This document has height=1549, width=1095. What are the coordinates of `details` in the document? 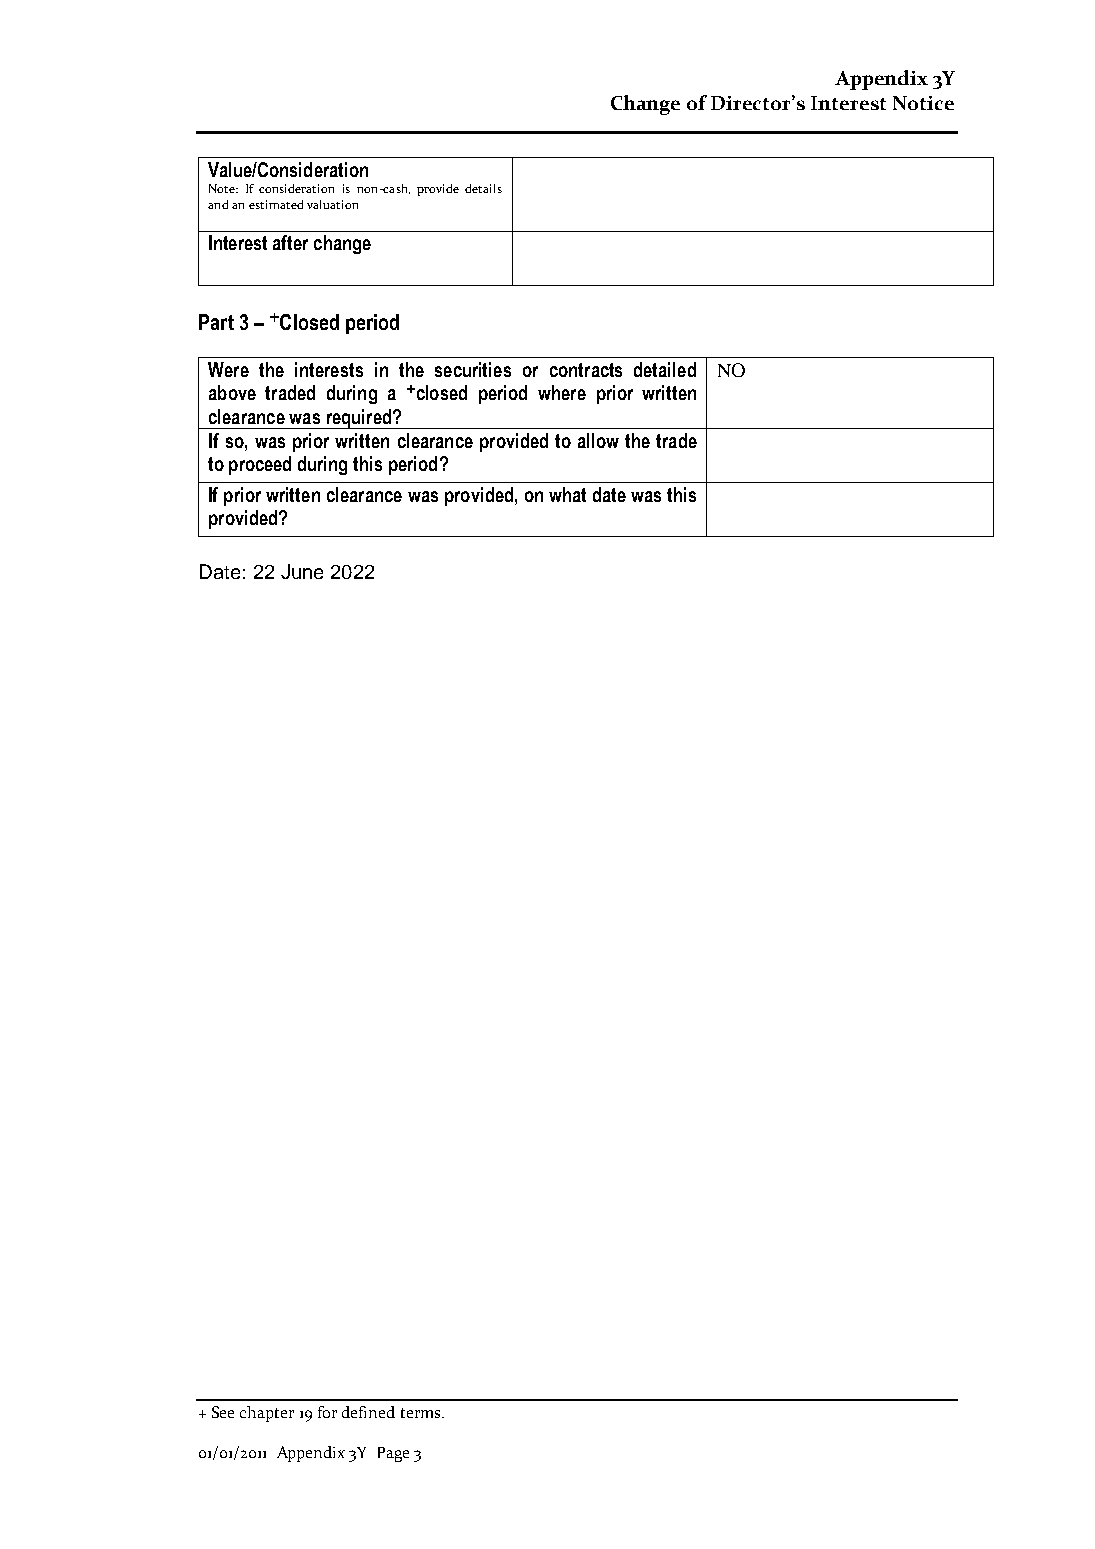 It's located at (483, 188).
